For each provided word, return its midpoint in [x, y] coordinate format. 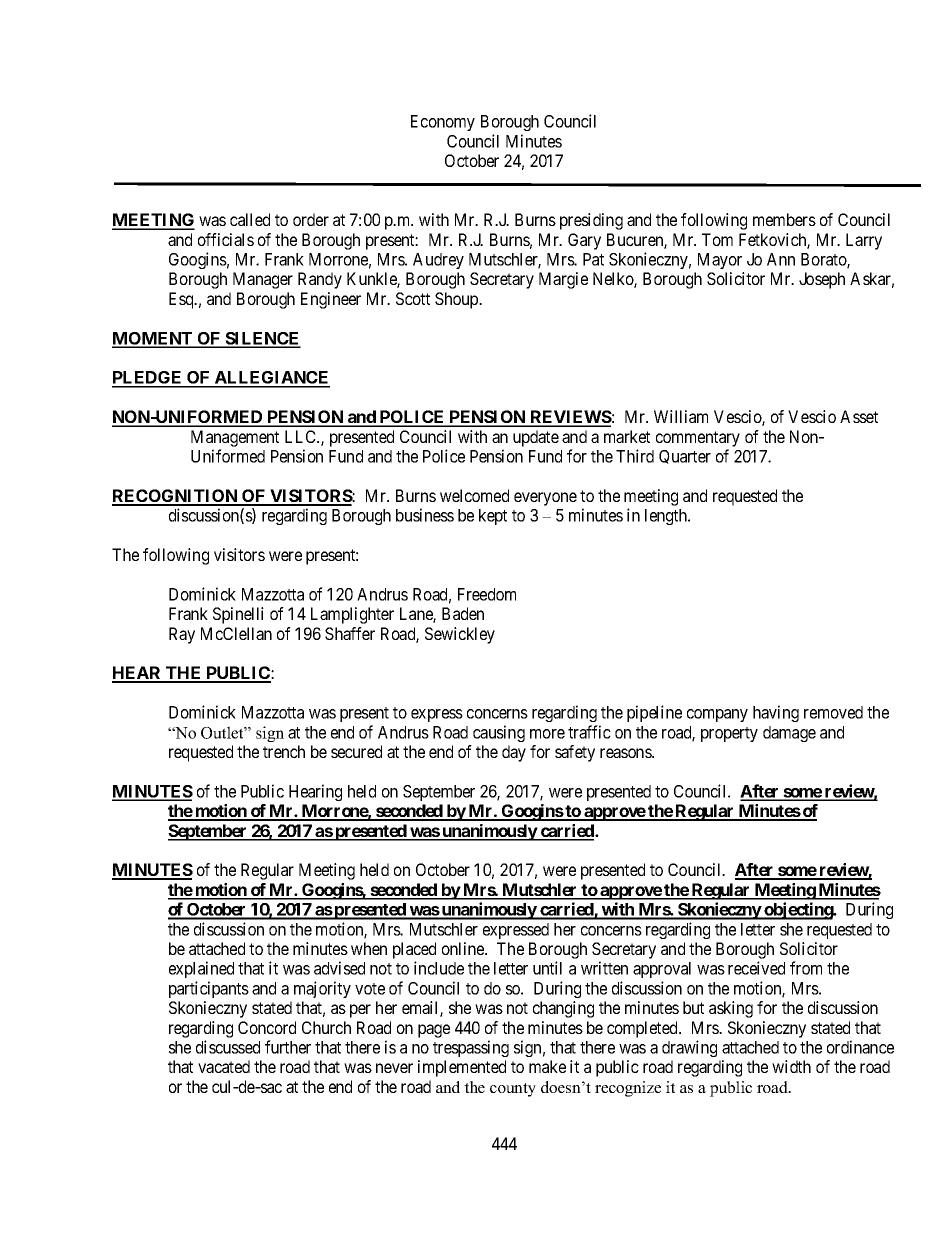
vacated [224, 1066]
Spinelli [238, 615]
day [514, 753]
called [250, 219]
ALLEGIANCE [271, 379]
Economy [443, 123]
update [536, 438]
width [791, 1066]
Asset [859, 416]
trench [284, 751]
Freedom [487, 594]
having [776, 713]
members [784, 219]
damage [789, 734]
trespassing [471, 1048]
